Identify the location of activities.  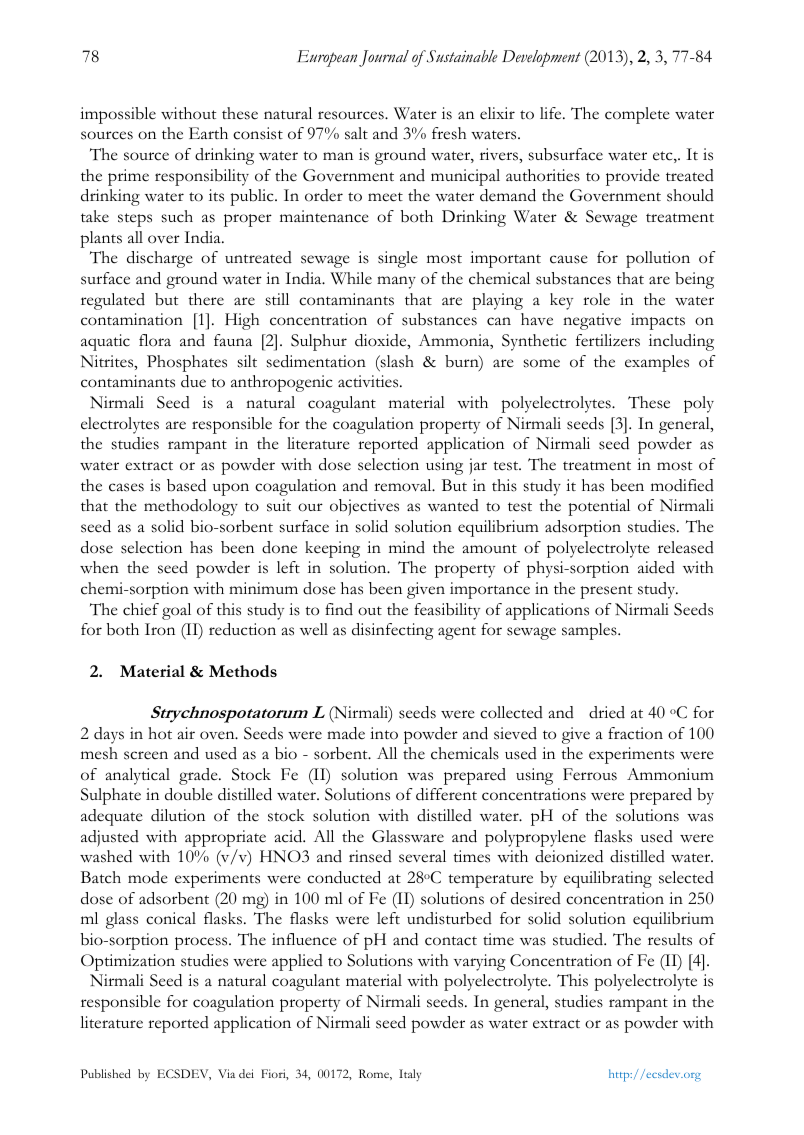
(369, 381).
